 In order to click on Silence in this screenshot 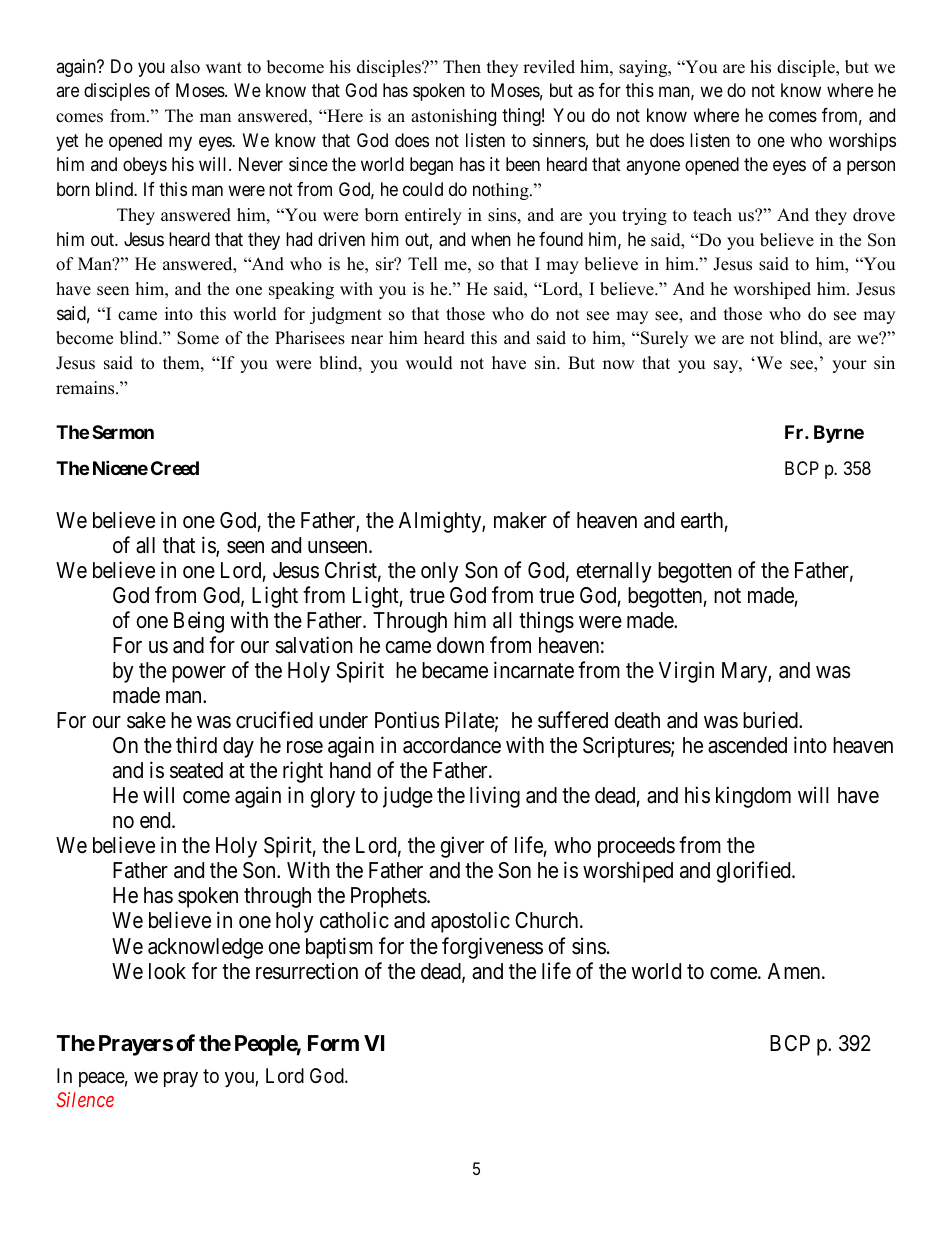, I will do `click(85, 1099)`.
